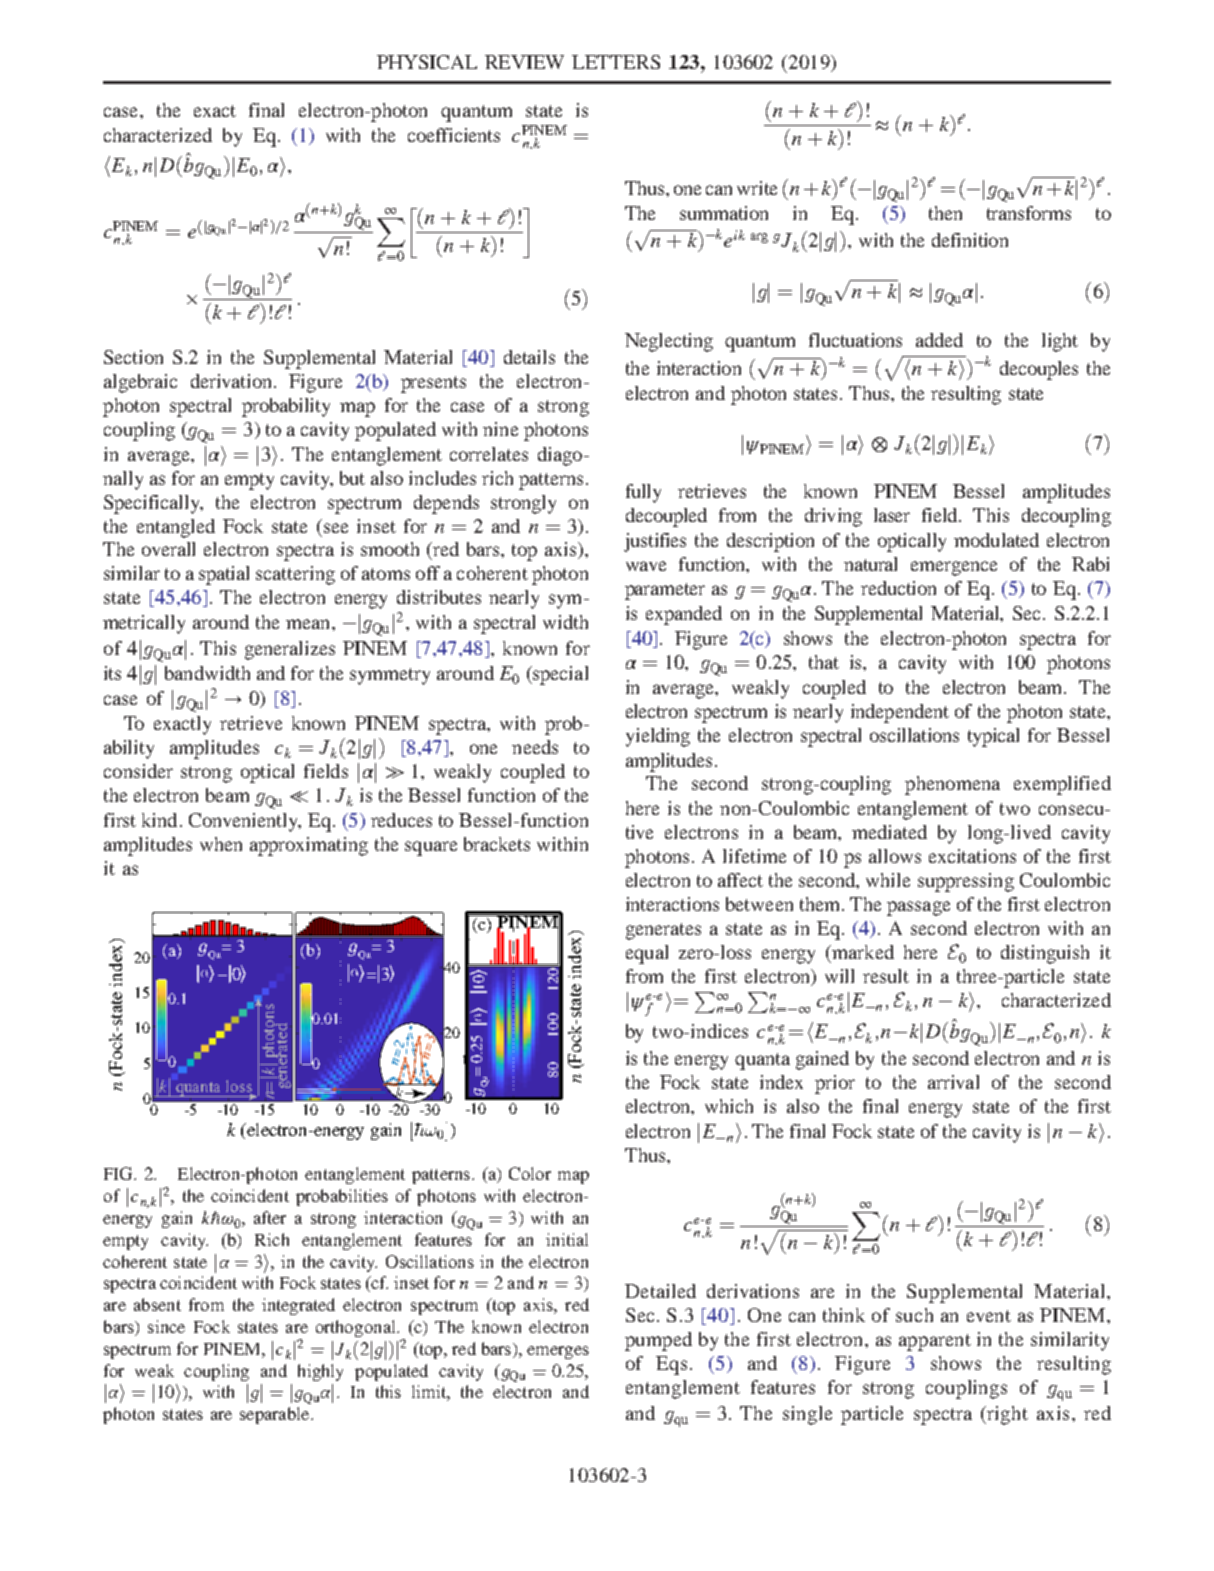  I want to click on emerges, so click(558, 1352).
